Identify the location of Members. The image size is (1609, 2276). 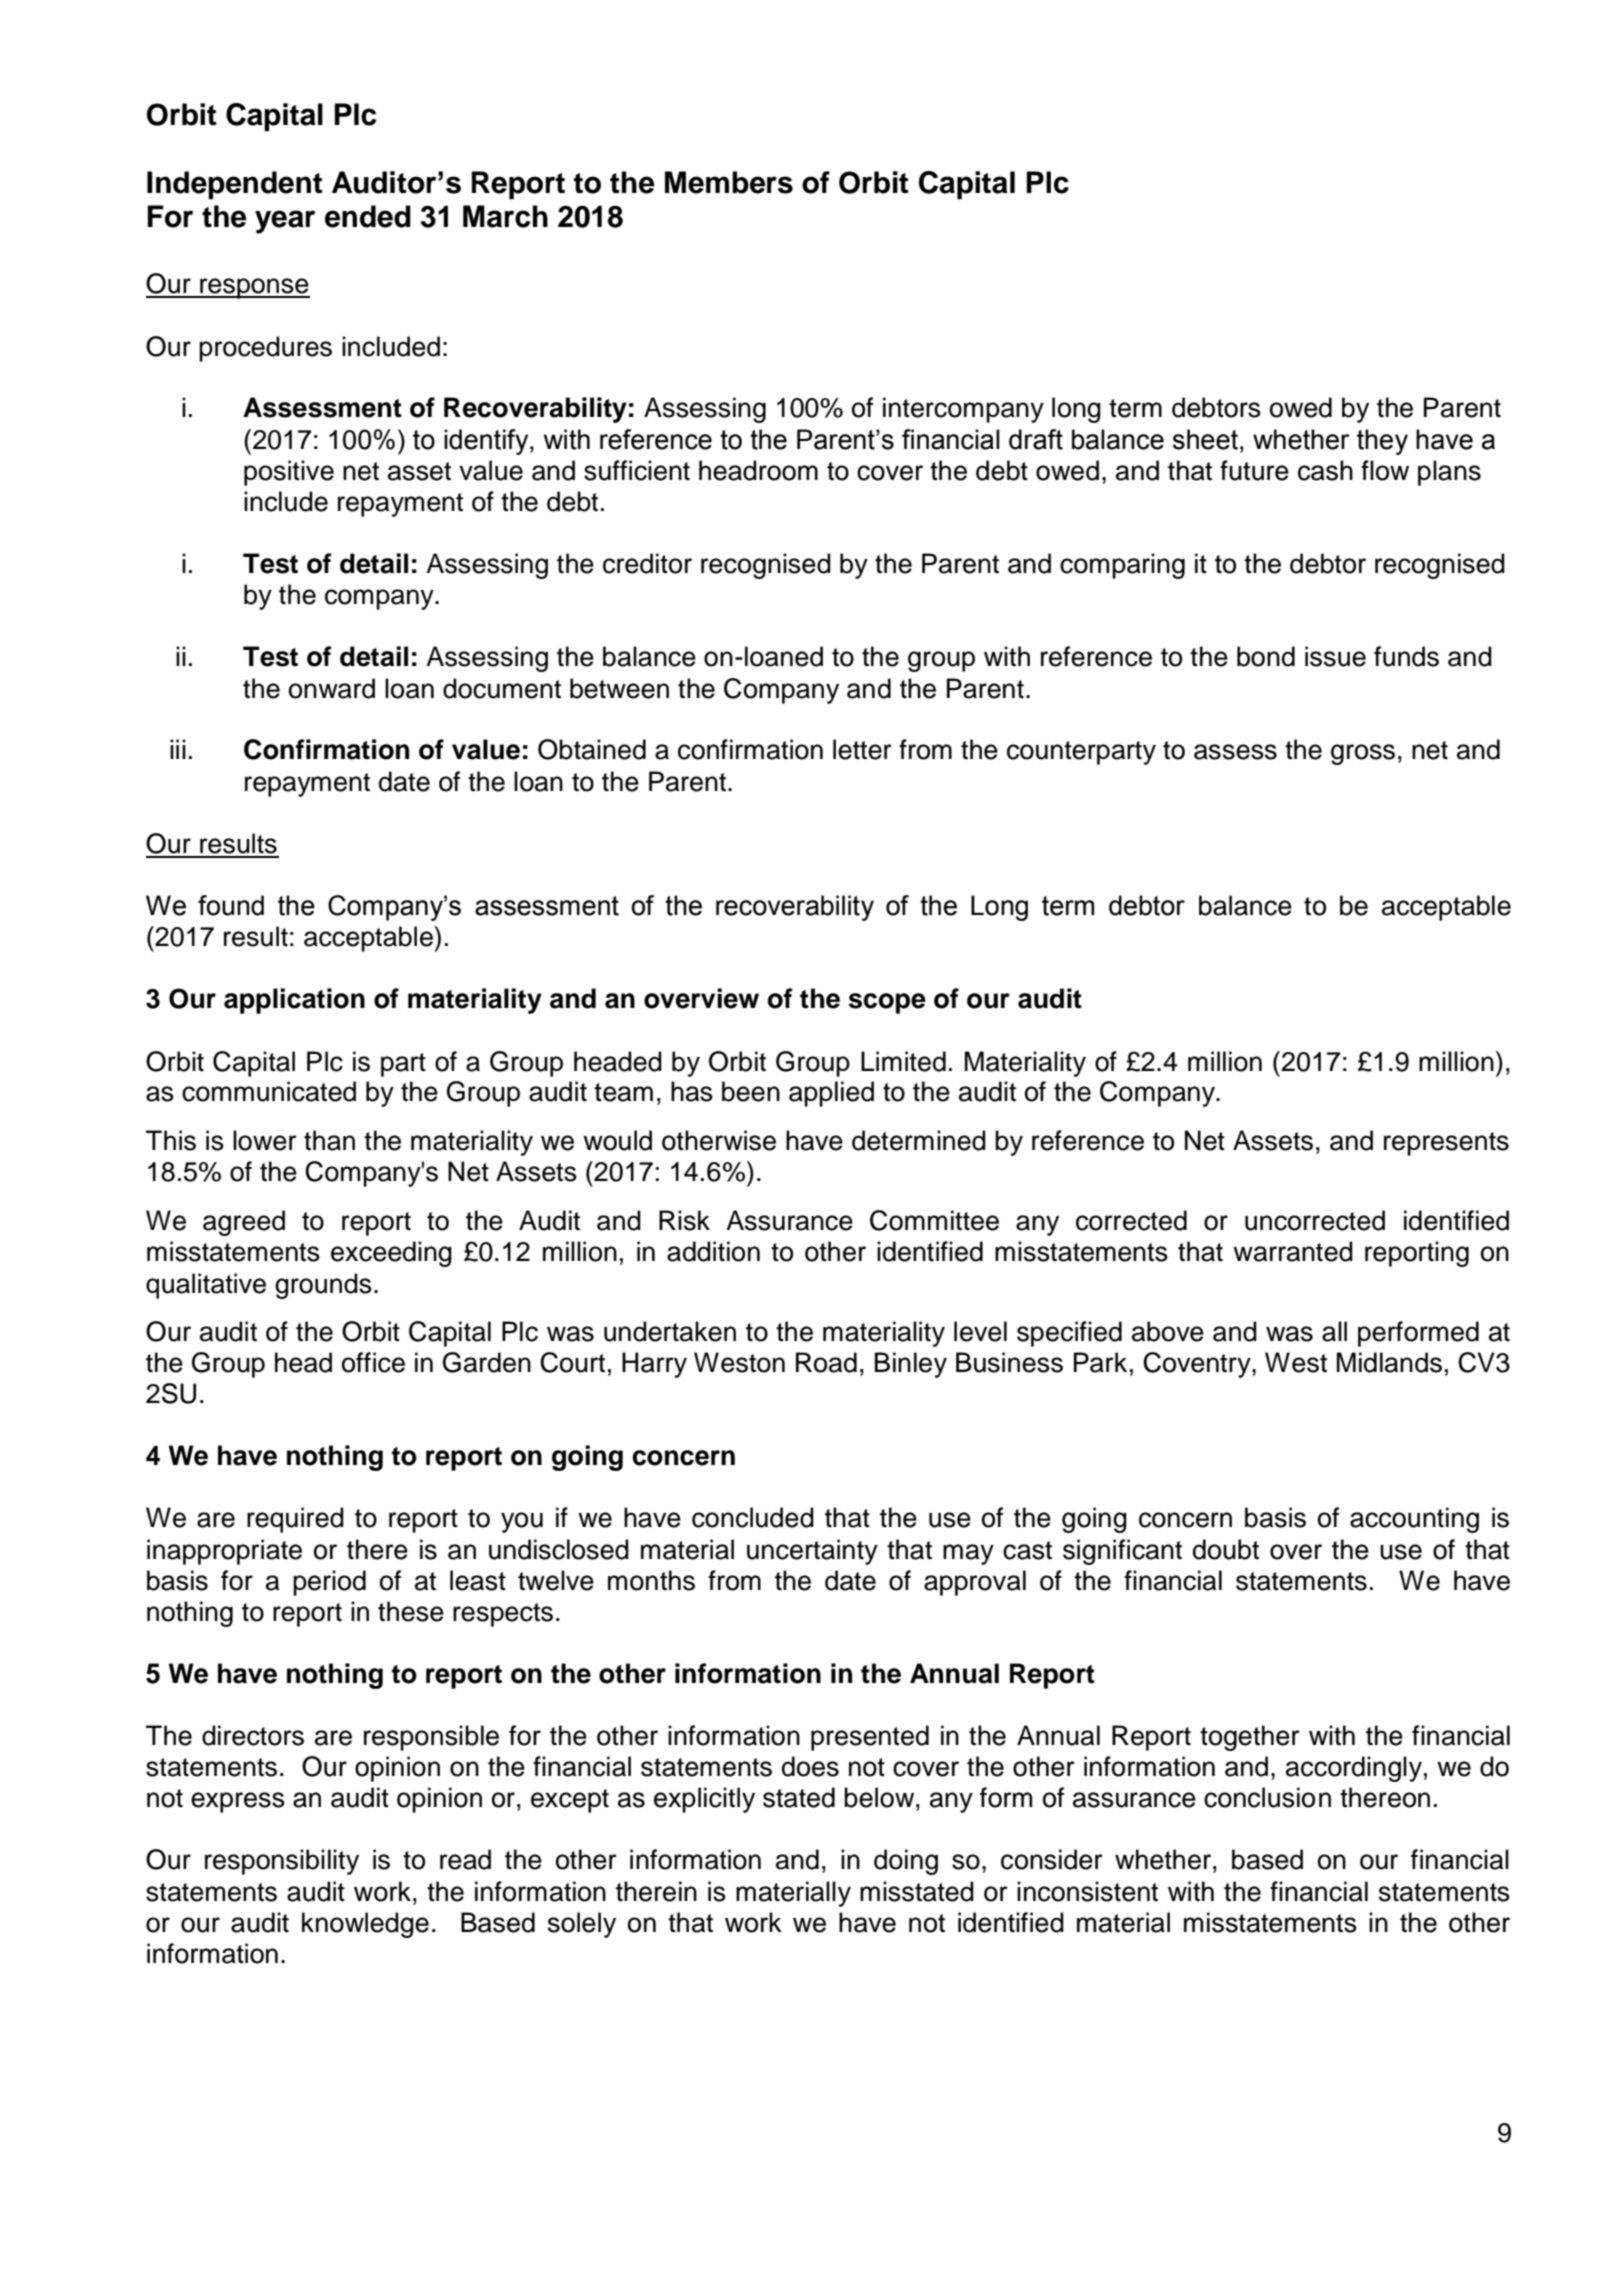
(729, 182).
